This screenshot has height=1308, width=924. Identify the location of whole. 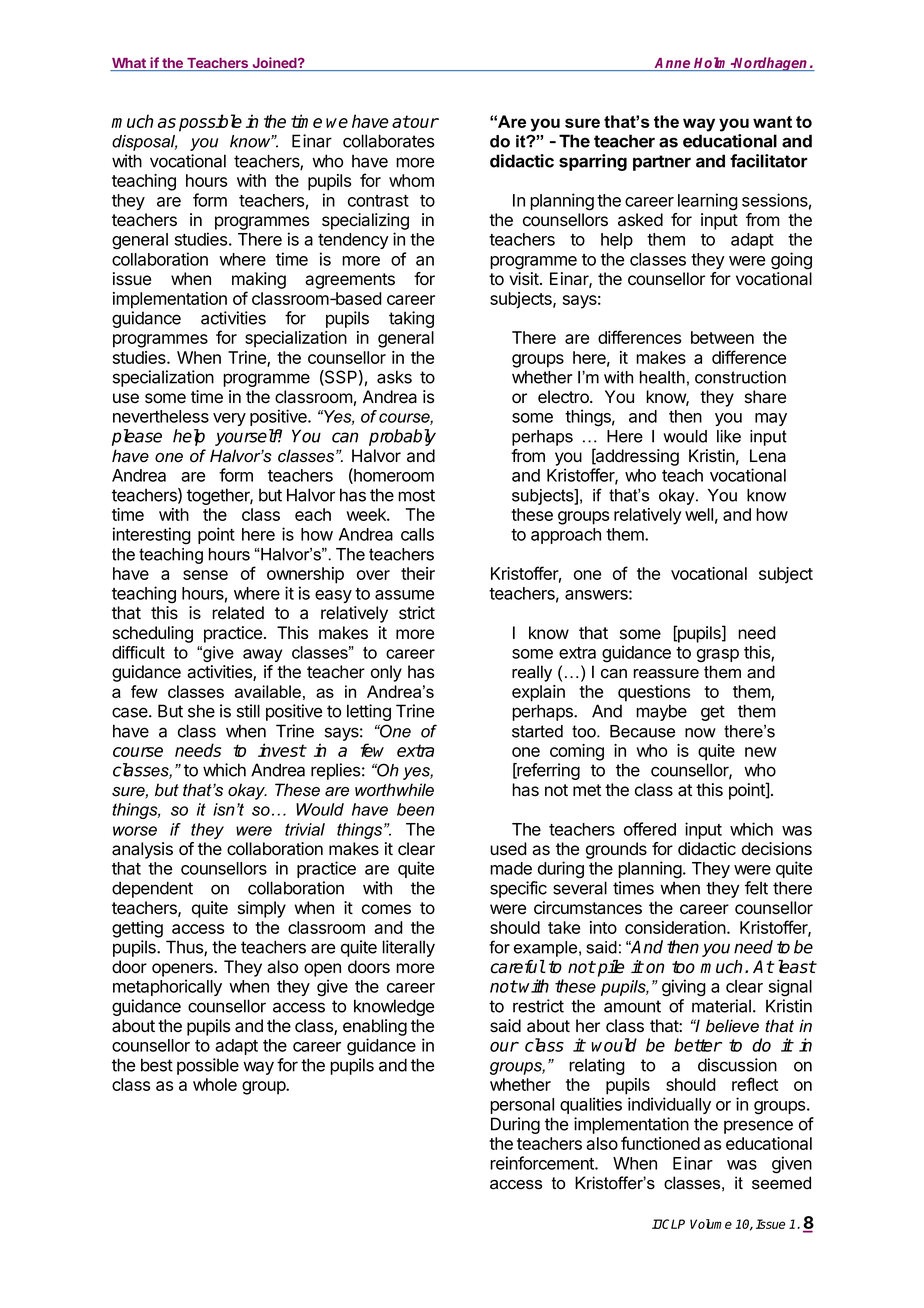
(215, 1084).
